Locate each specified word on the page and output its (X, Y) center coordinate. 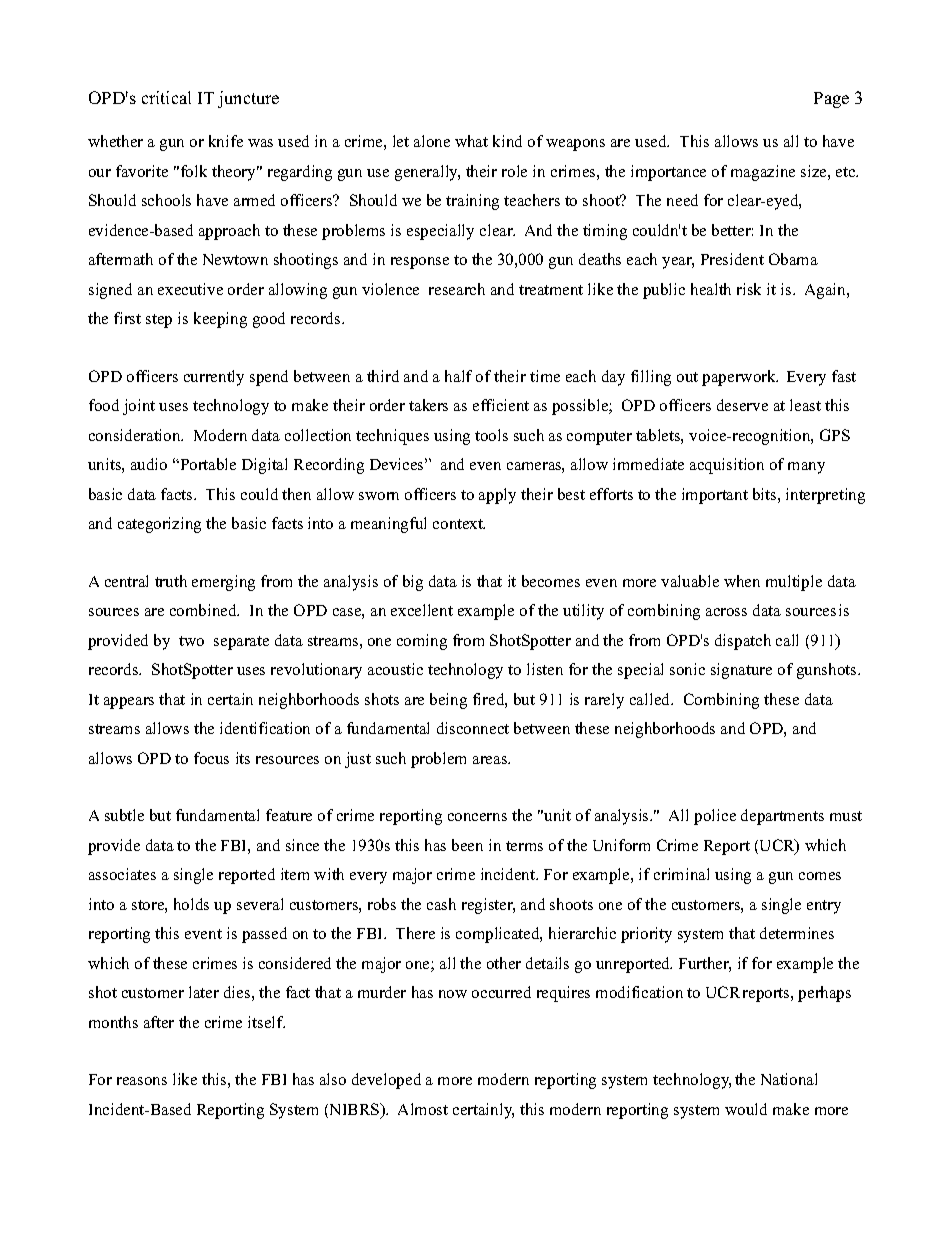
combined (204, 610)
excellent (422, 610)
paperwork (740, 378)
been (467, 845)
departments (782, 817)
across (726, 612)
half (458, 376)
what (471, 141)
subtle (124, 815)
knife (226, 141)
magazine (763, 173)
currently (214, 378)
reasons (142, 1081)
